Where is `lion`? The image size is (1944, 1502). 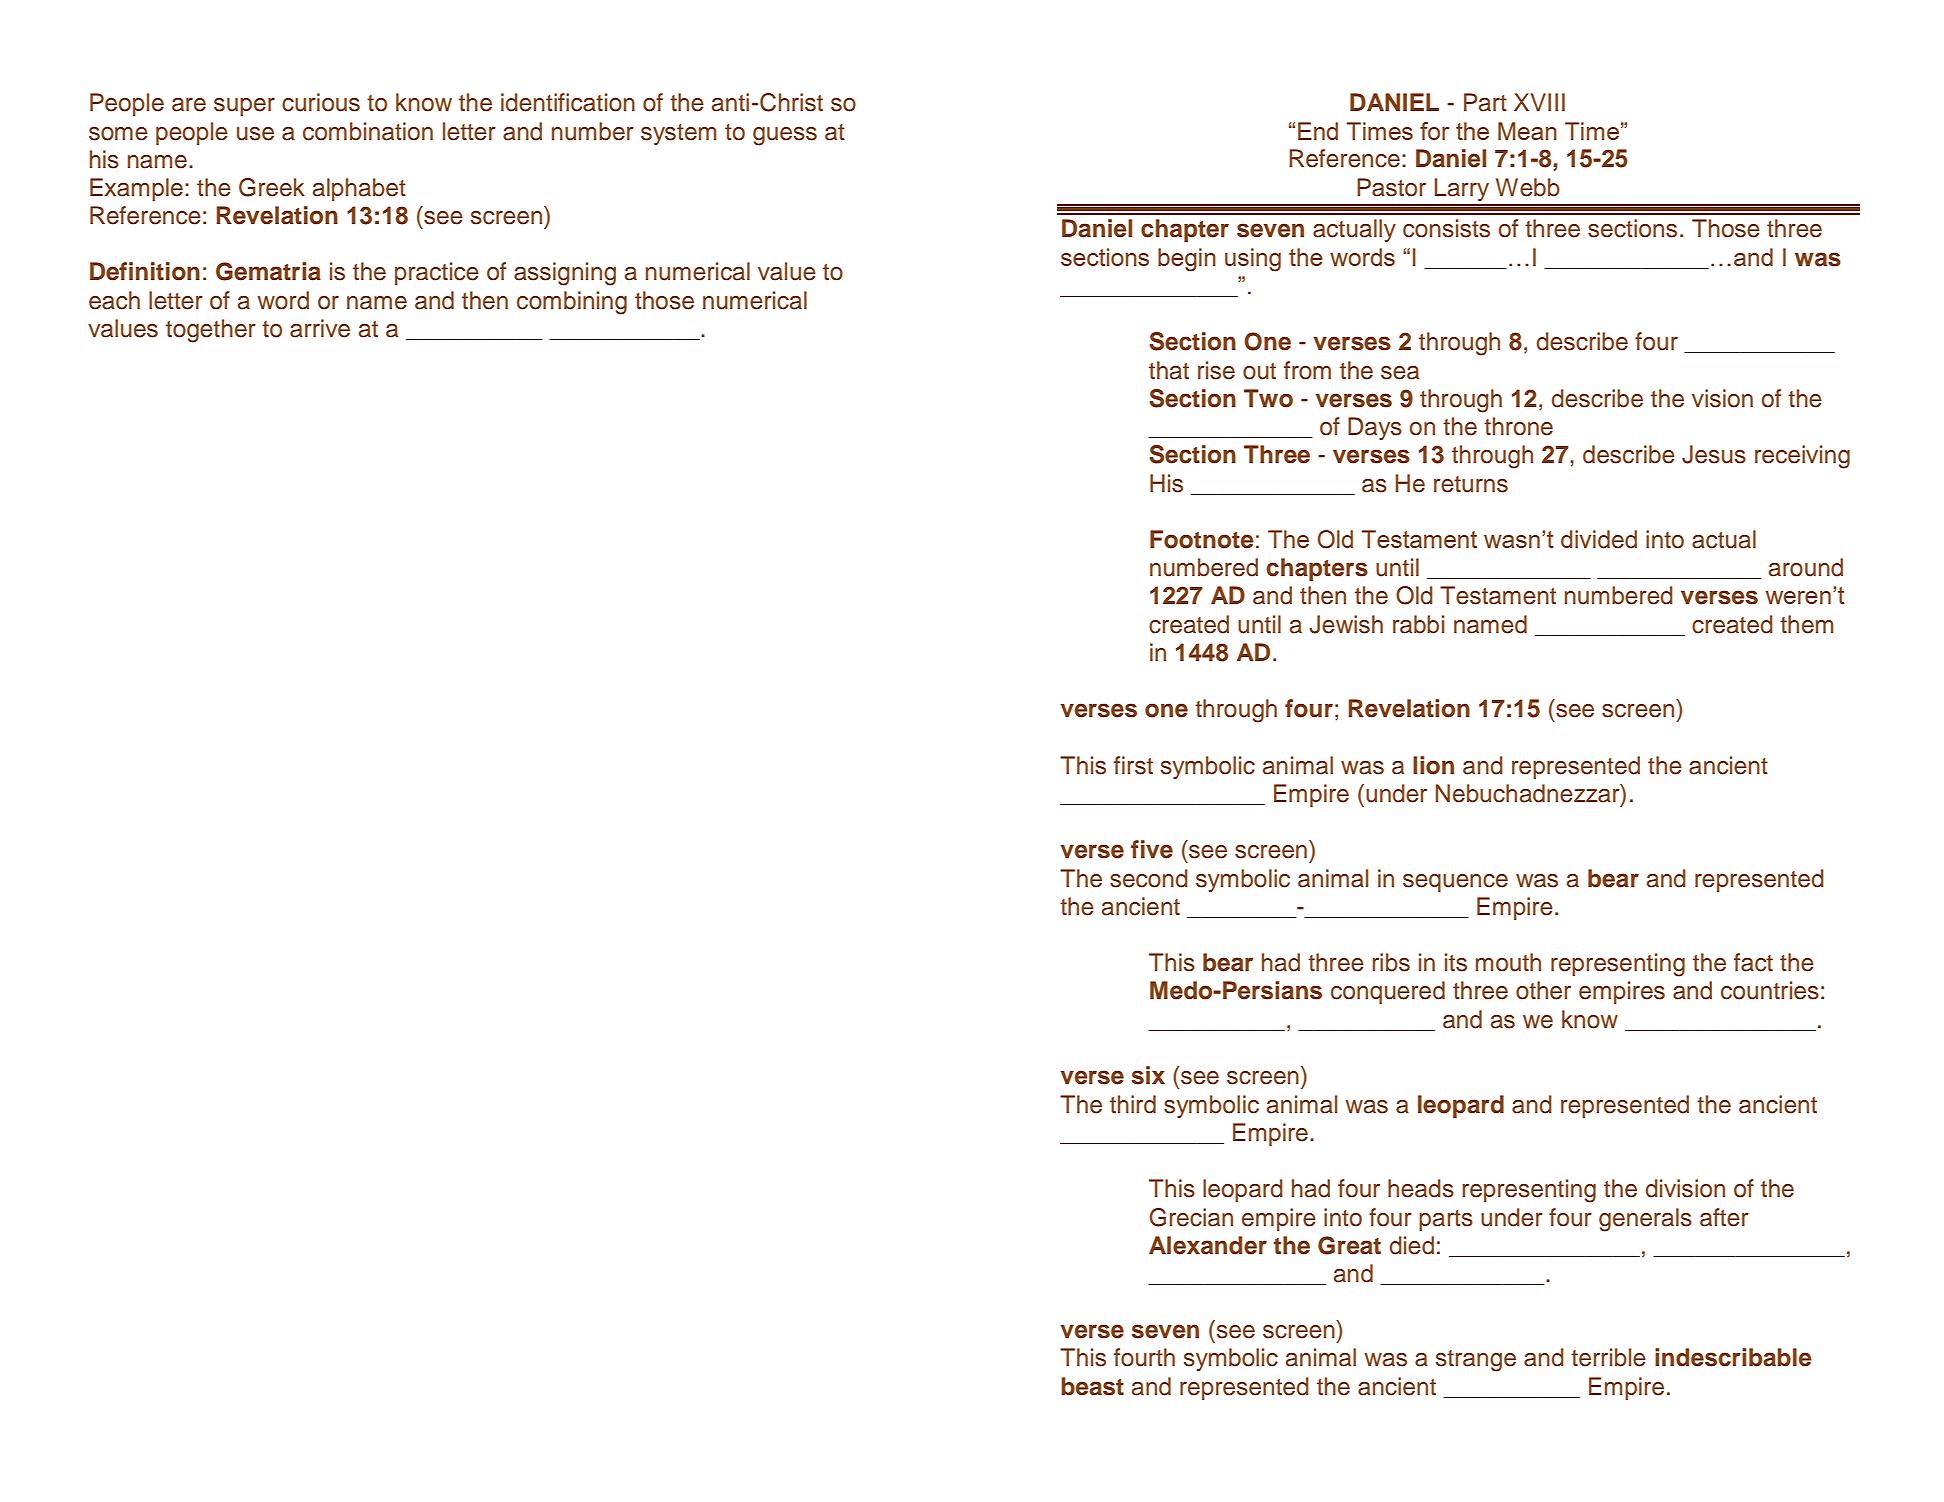
lion is located at coordinates (1433, 765).
